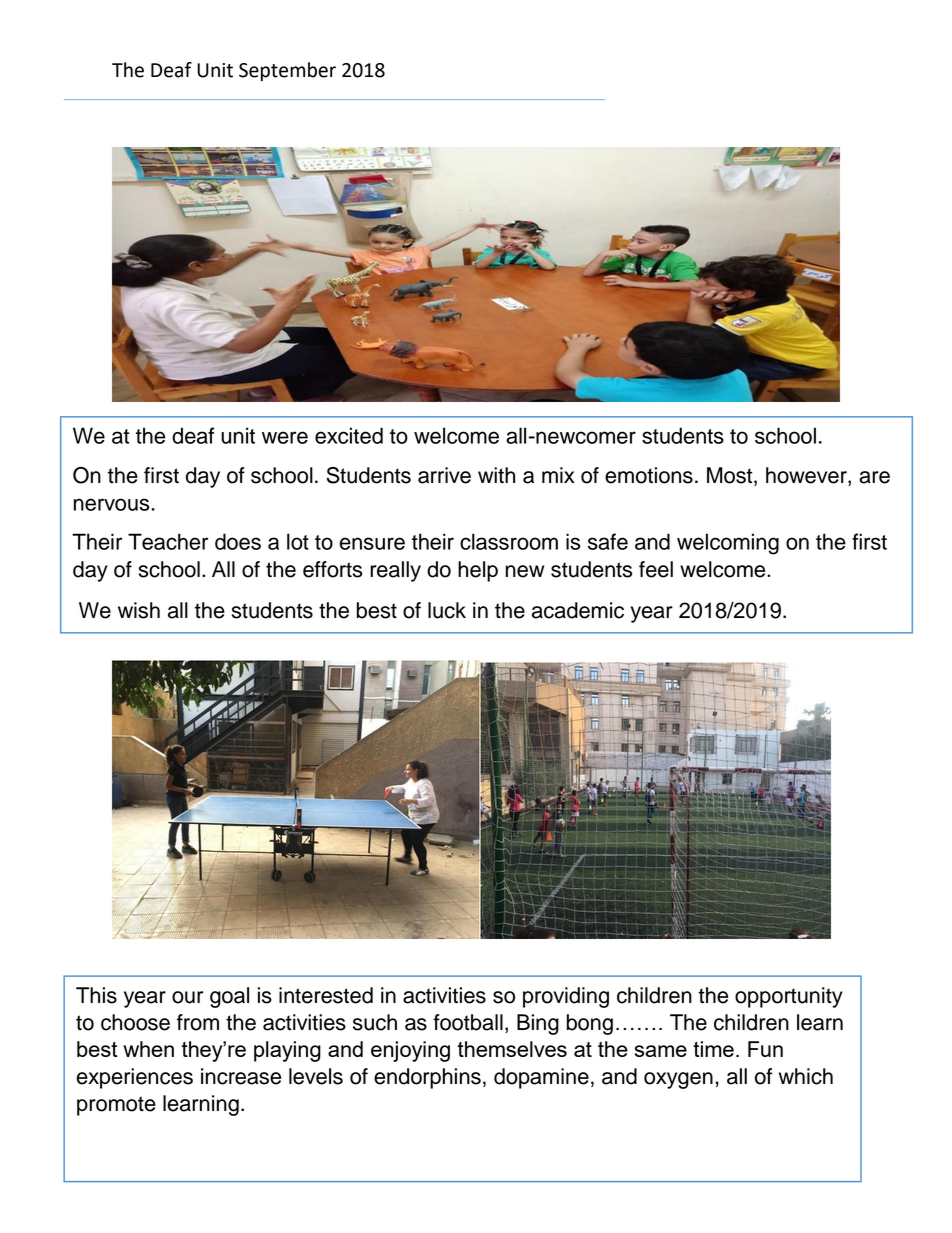 The height and width of the screenshot is (1233, 952). Describe the element at coordinates (349, 435) in the screenshot. I see `excited` at that location.
